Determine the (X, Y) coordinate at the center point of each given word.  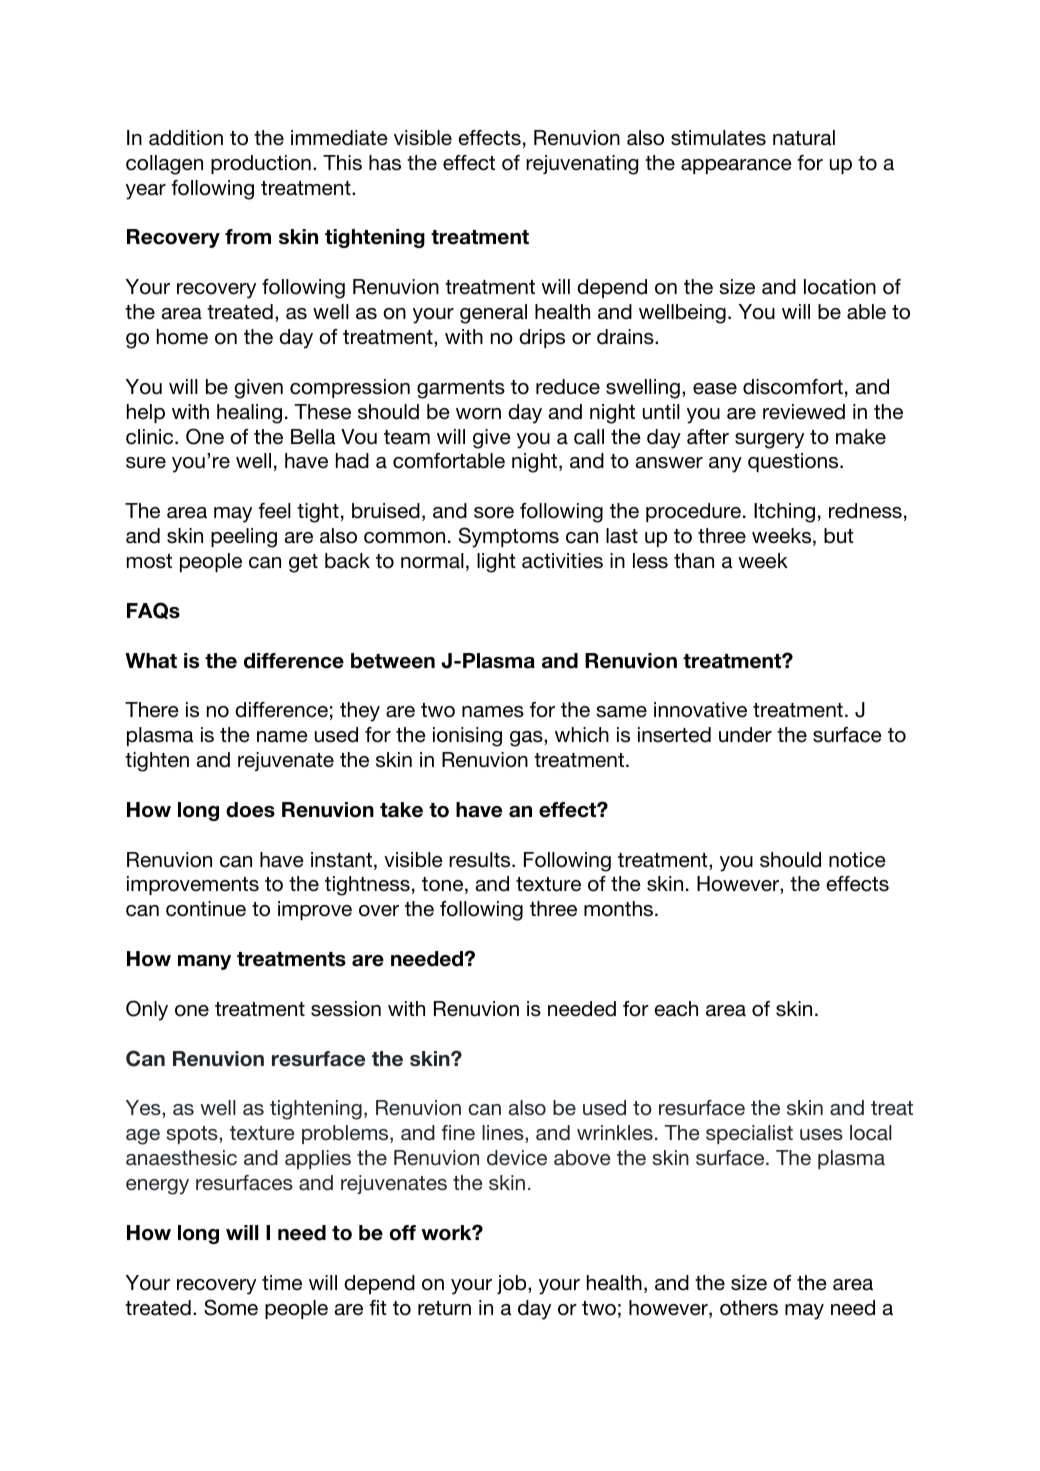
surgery (769, 441)
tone (442, 884)
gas (527, 739)
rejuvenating (582, 165)
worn (478, 414)
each (676, 1009)
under (745, 735)
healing (249, 414)
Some (231, 1307)
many (204, 962)
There (152, 710)
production (261, 164)
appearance (736, 166)
